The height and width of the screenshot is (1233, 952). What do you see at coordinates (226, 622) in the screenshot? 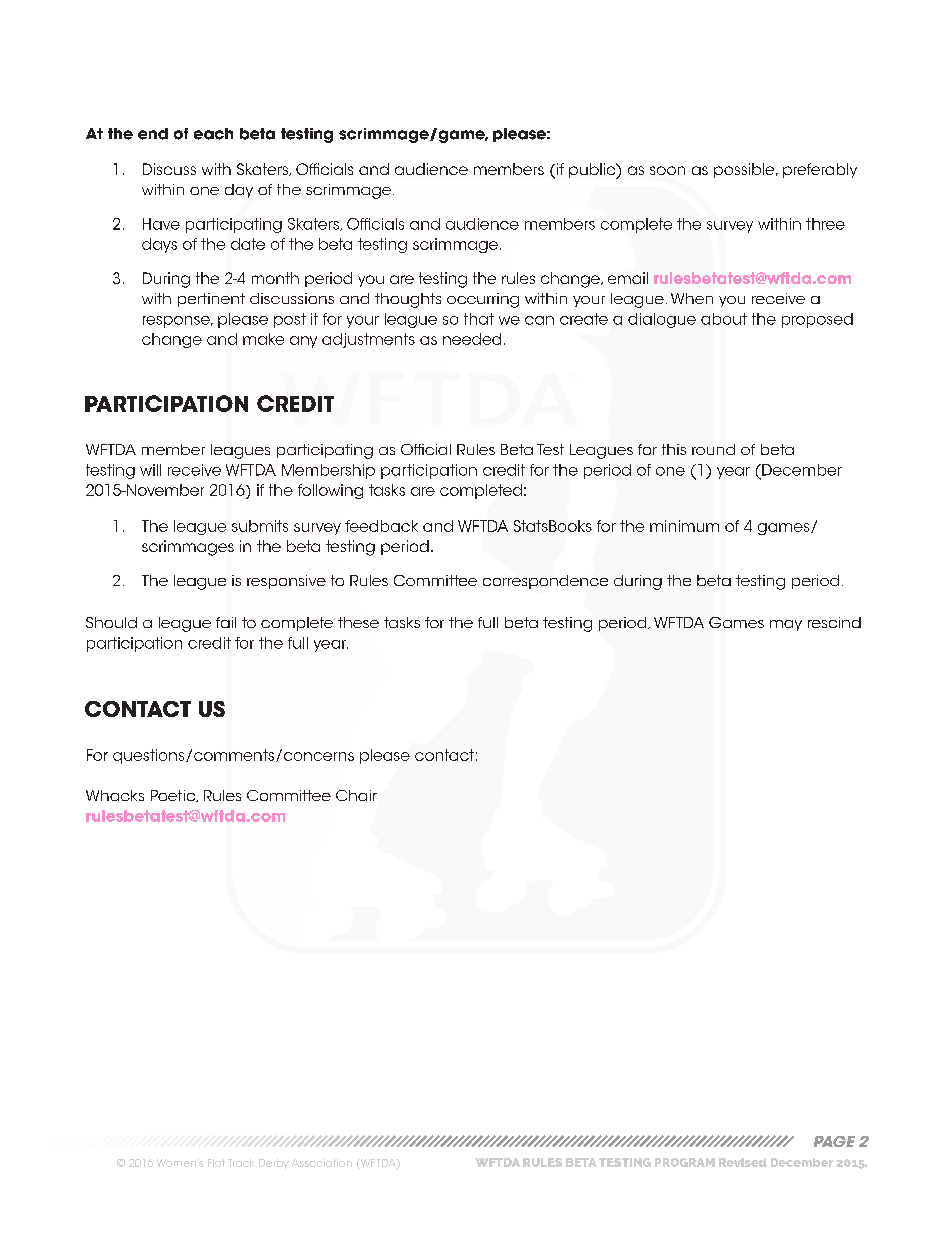
I see `fail` at bounding box center [226, 622].
